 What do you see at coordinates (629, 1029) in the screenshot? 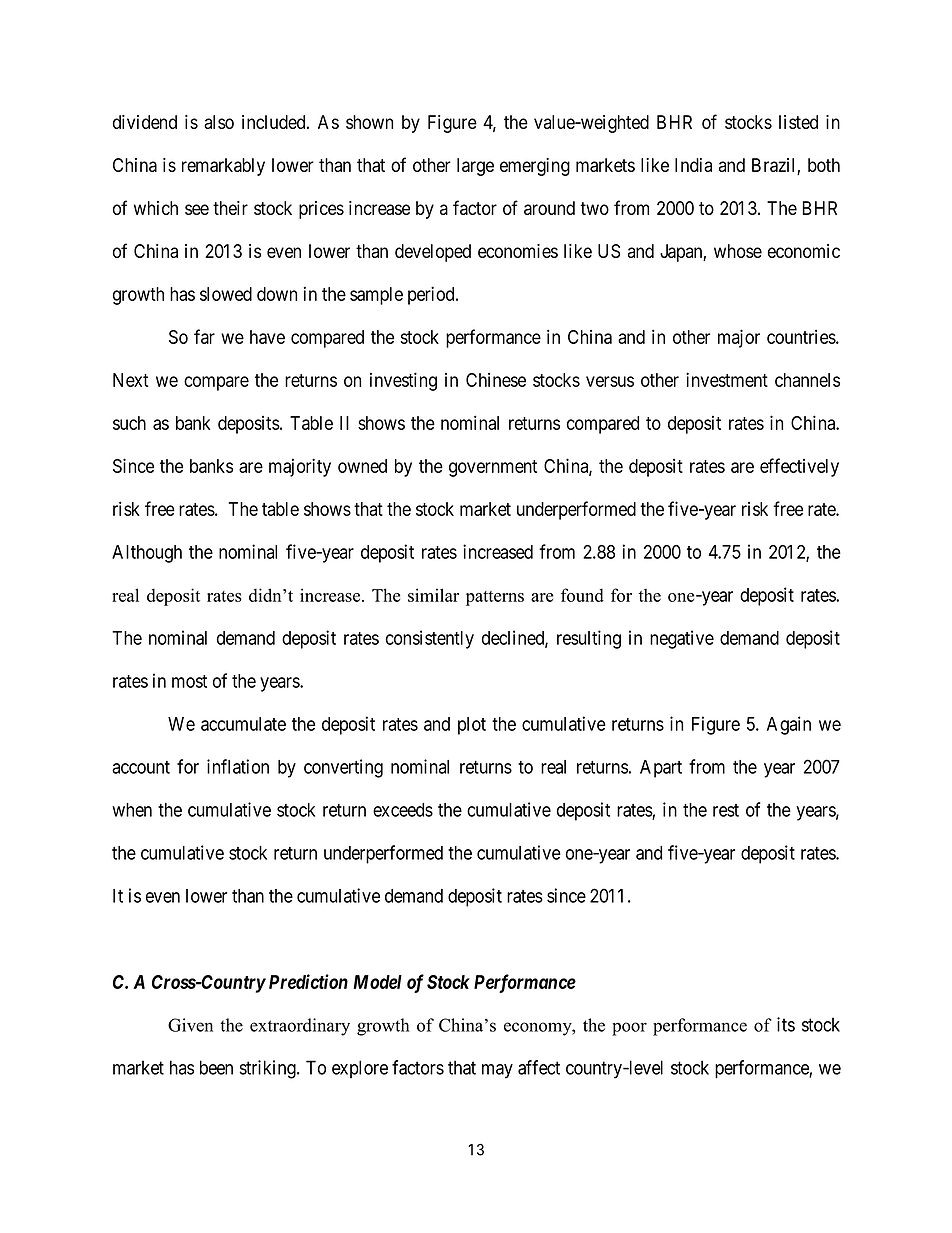
I see `poor` at bounding box center [629, 1029].
